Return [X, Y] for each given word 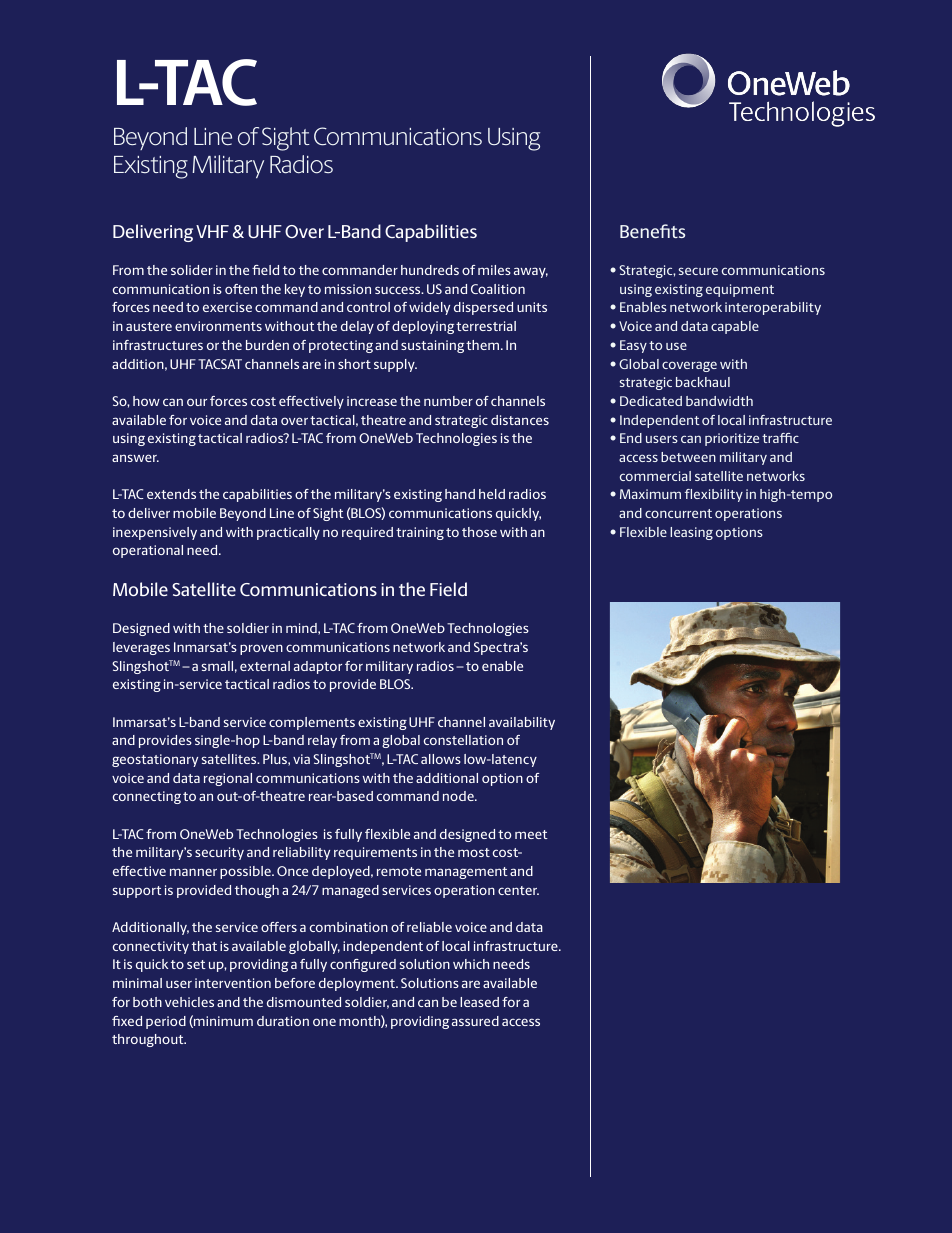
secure [698, 271]
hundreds [430, 270]
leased [479, 1002]
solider [192, 270]
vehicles [189, 1002]
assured [475, 1021]
